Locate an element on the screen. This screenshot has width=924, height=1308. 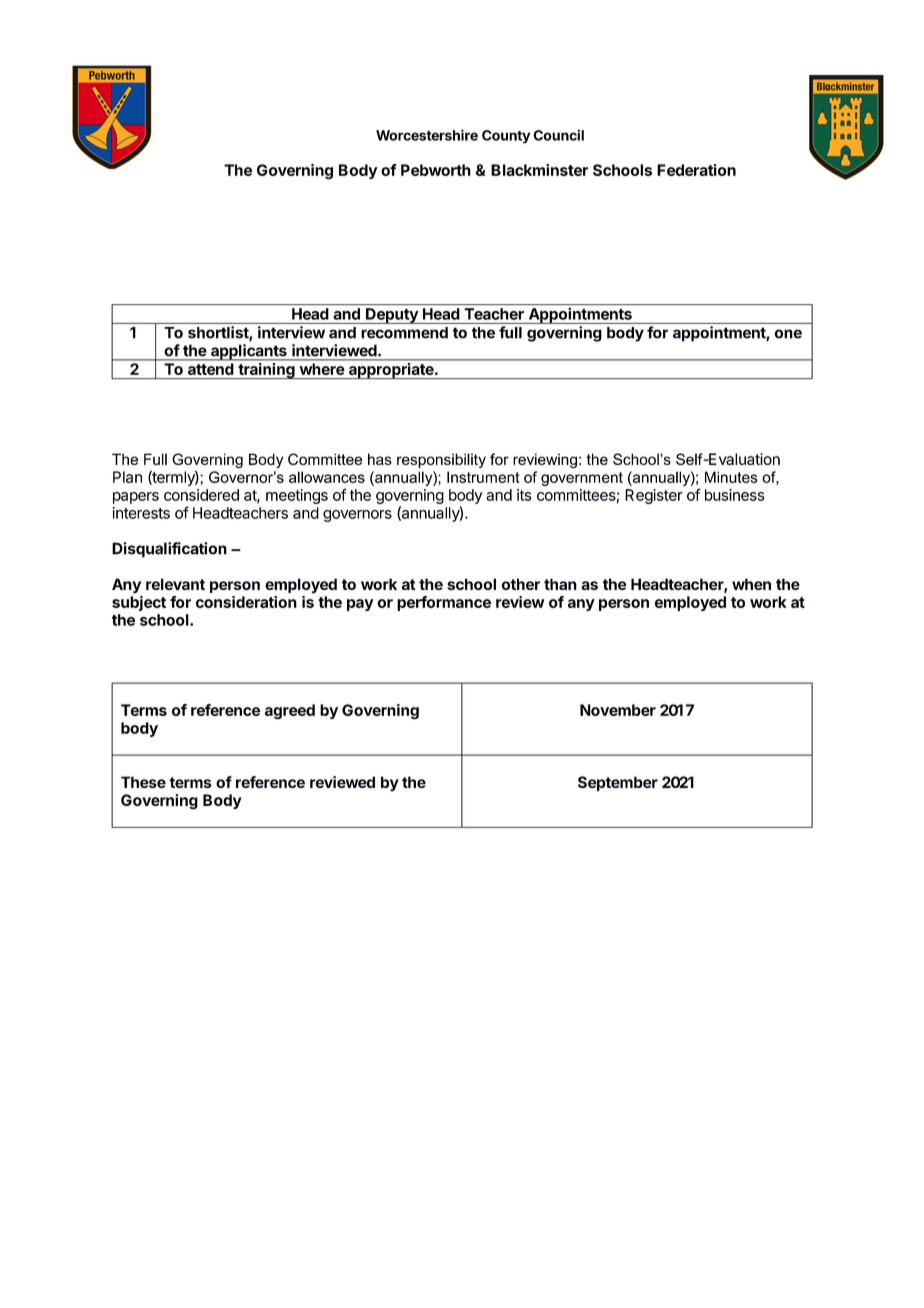
County is located at coordinates (506, 137).
